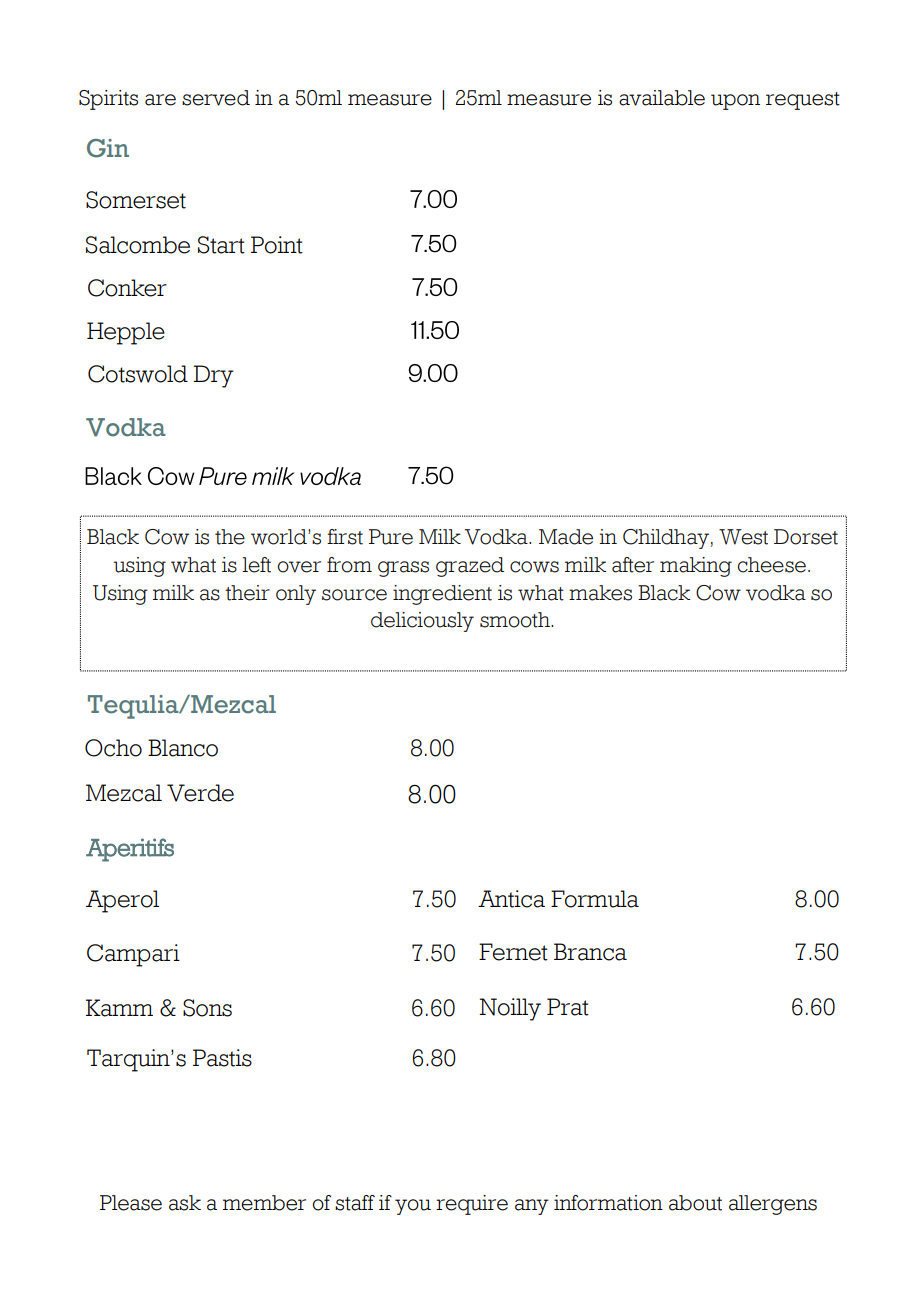  What do you see at coordinates (735, 102) in the screenshot?
I see `upon` at bounding box center [735, 102].
